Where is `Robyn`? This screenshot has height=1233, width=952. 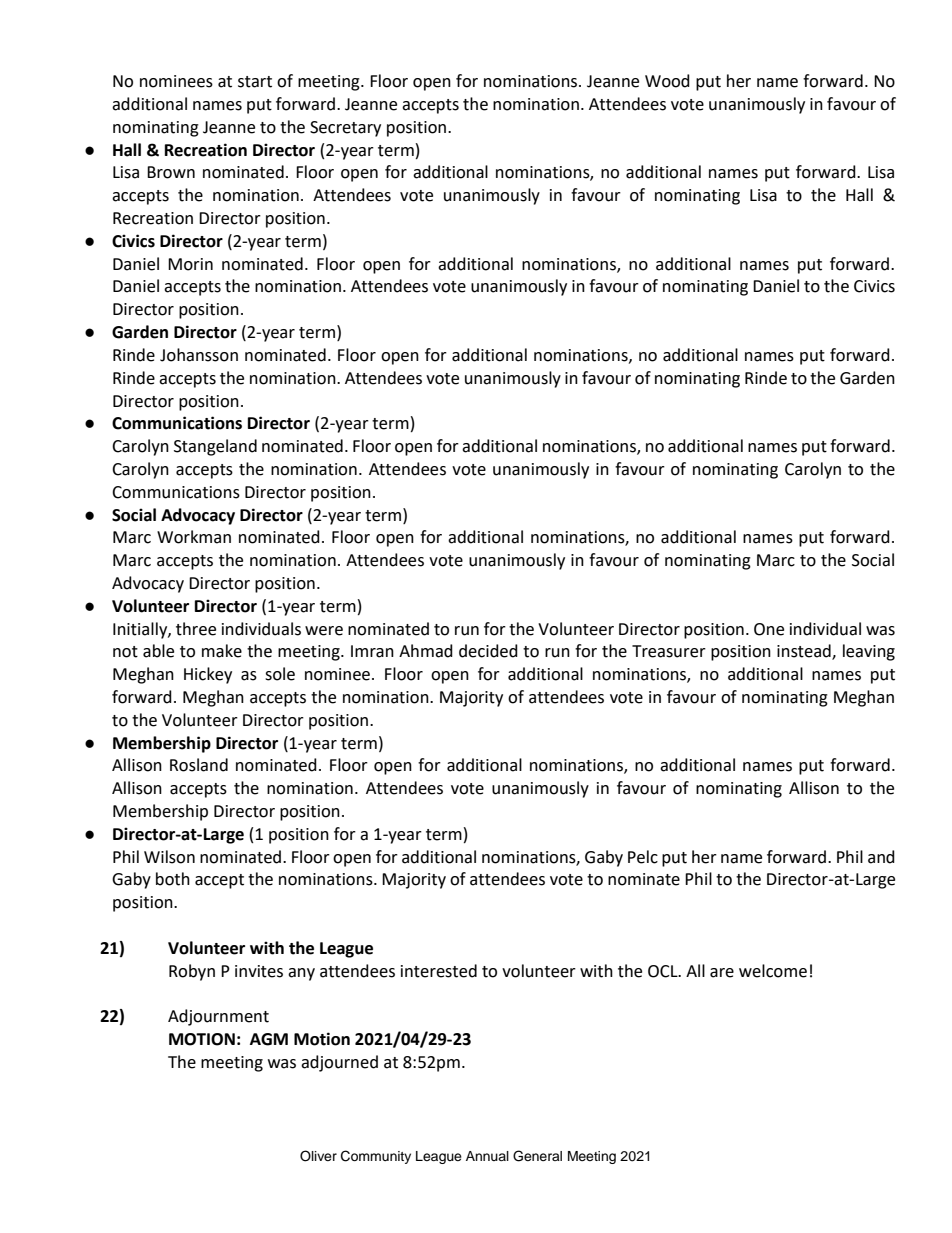 Robyn is located at coordinates (192, 972).
